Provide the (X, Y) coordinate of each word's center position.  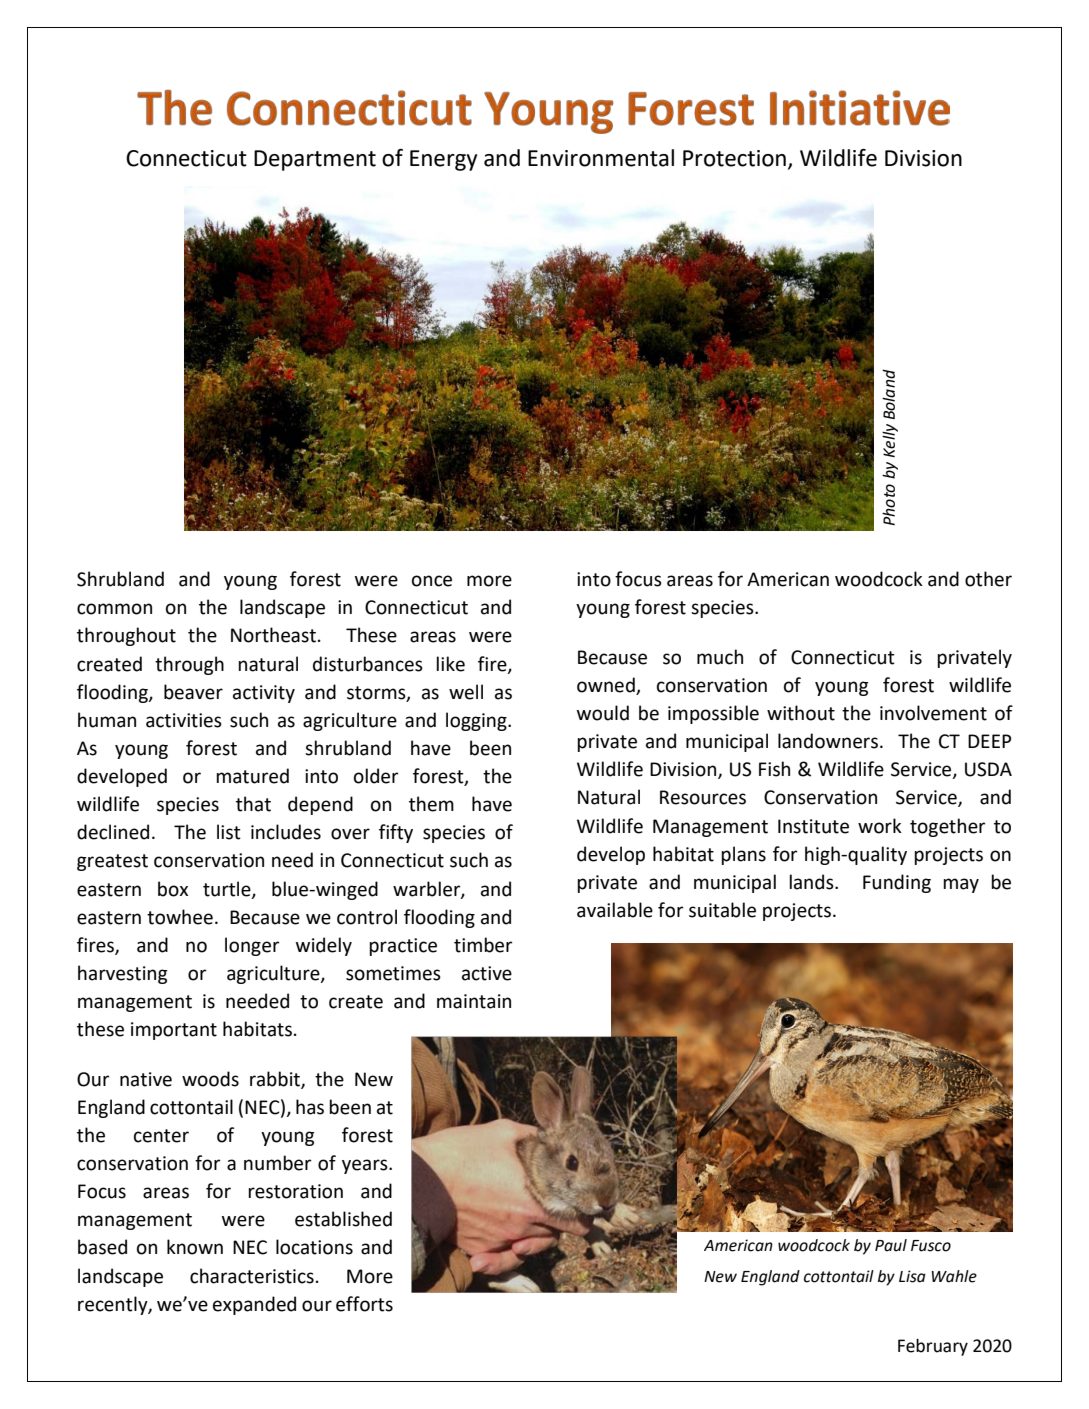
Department (315, 160)
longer (252, 946)
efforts (364, 1304)
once (432, 581)
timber (483, 945)
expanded (254, 1305)
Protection (734, 158)
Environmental (601, 158)
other (988, 579)
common (114, 609)
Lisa (912, 1276)
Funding (897, 883)
